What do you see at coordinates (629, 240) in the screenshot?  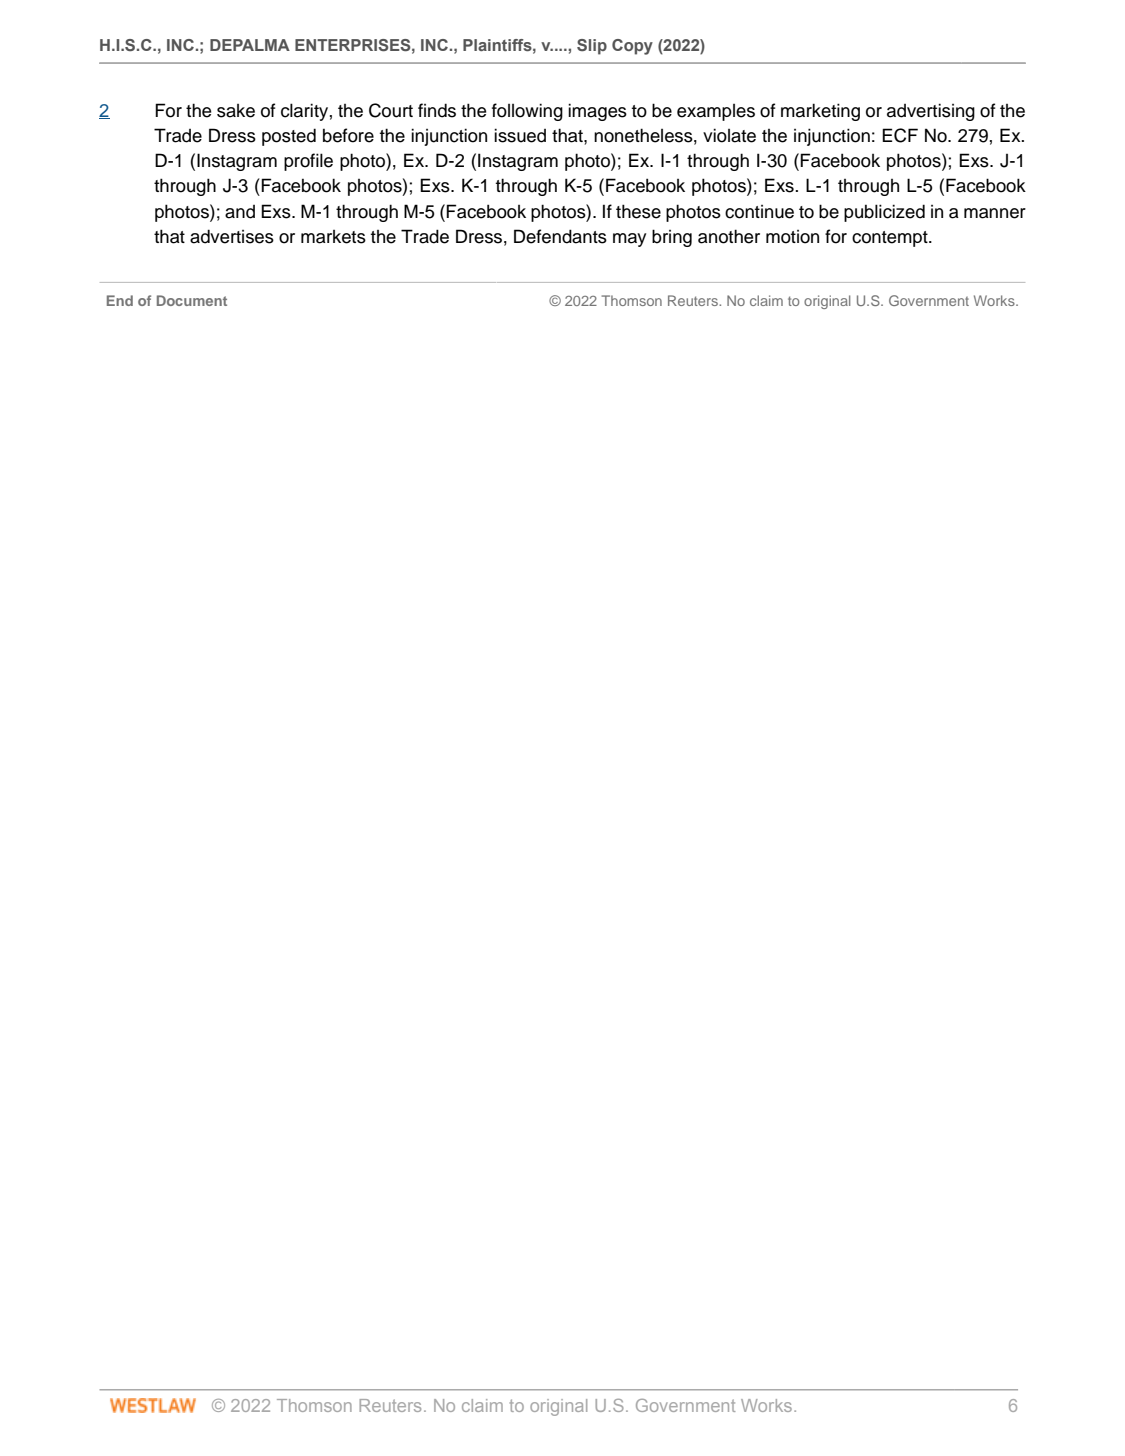 I see `may` at bounding box center [629, 240].
